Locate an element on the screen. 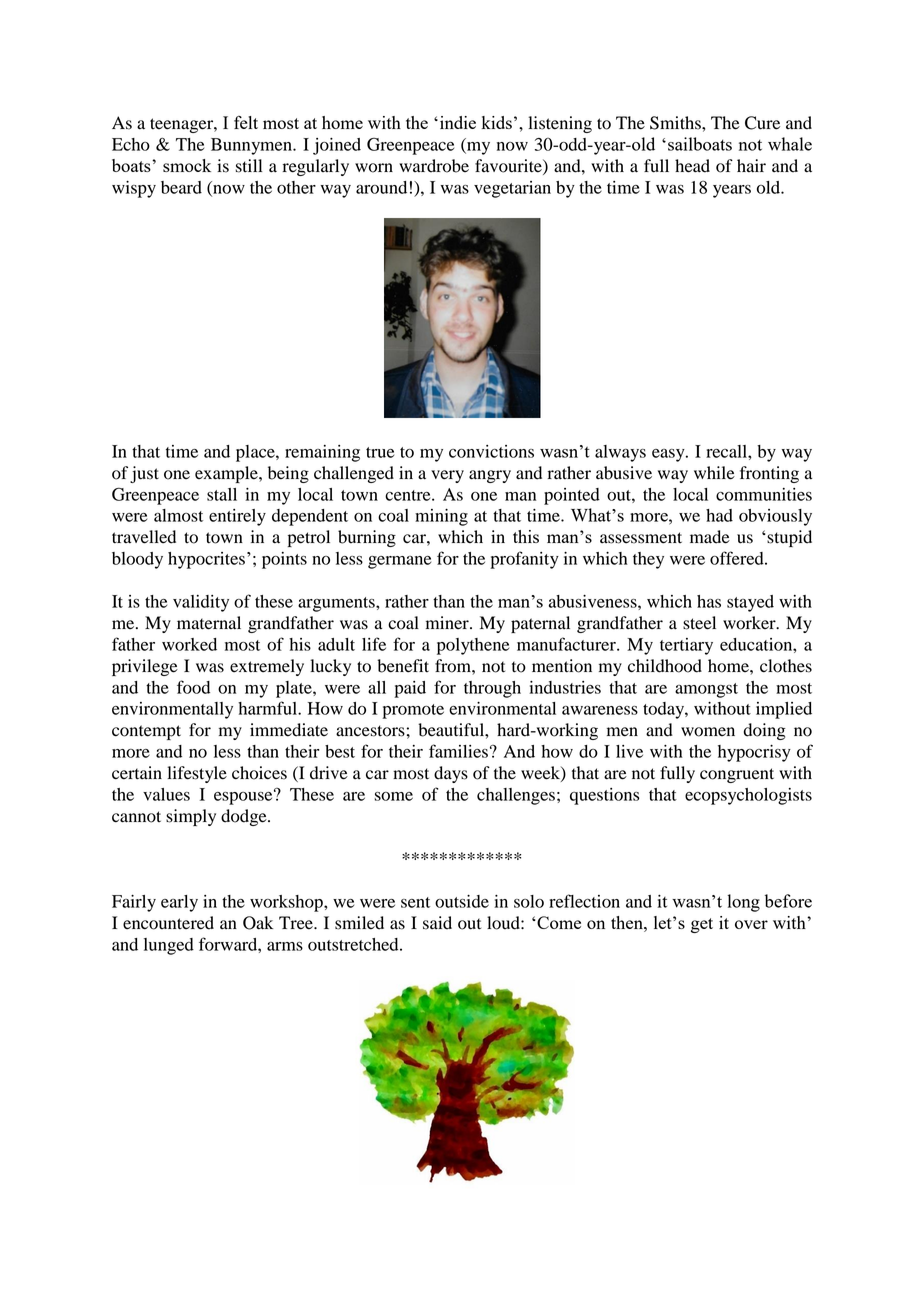 This screenshot has width=924, height=1308. from is located at coordinates (454, 666).
